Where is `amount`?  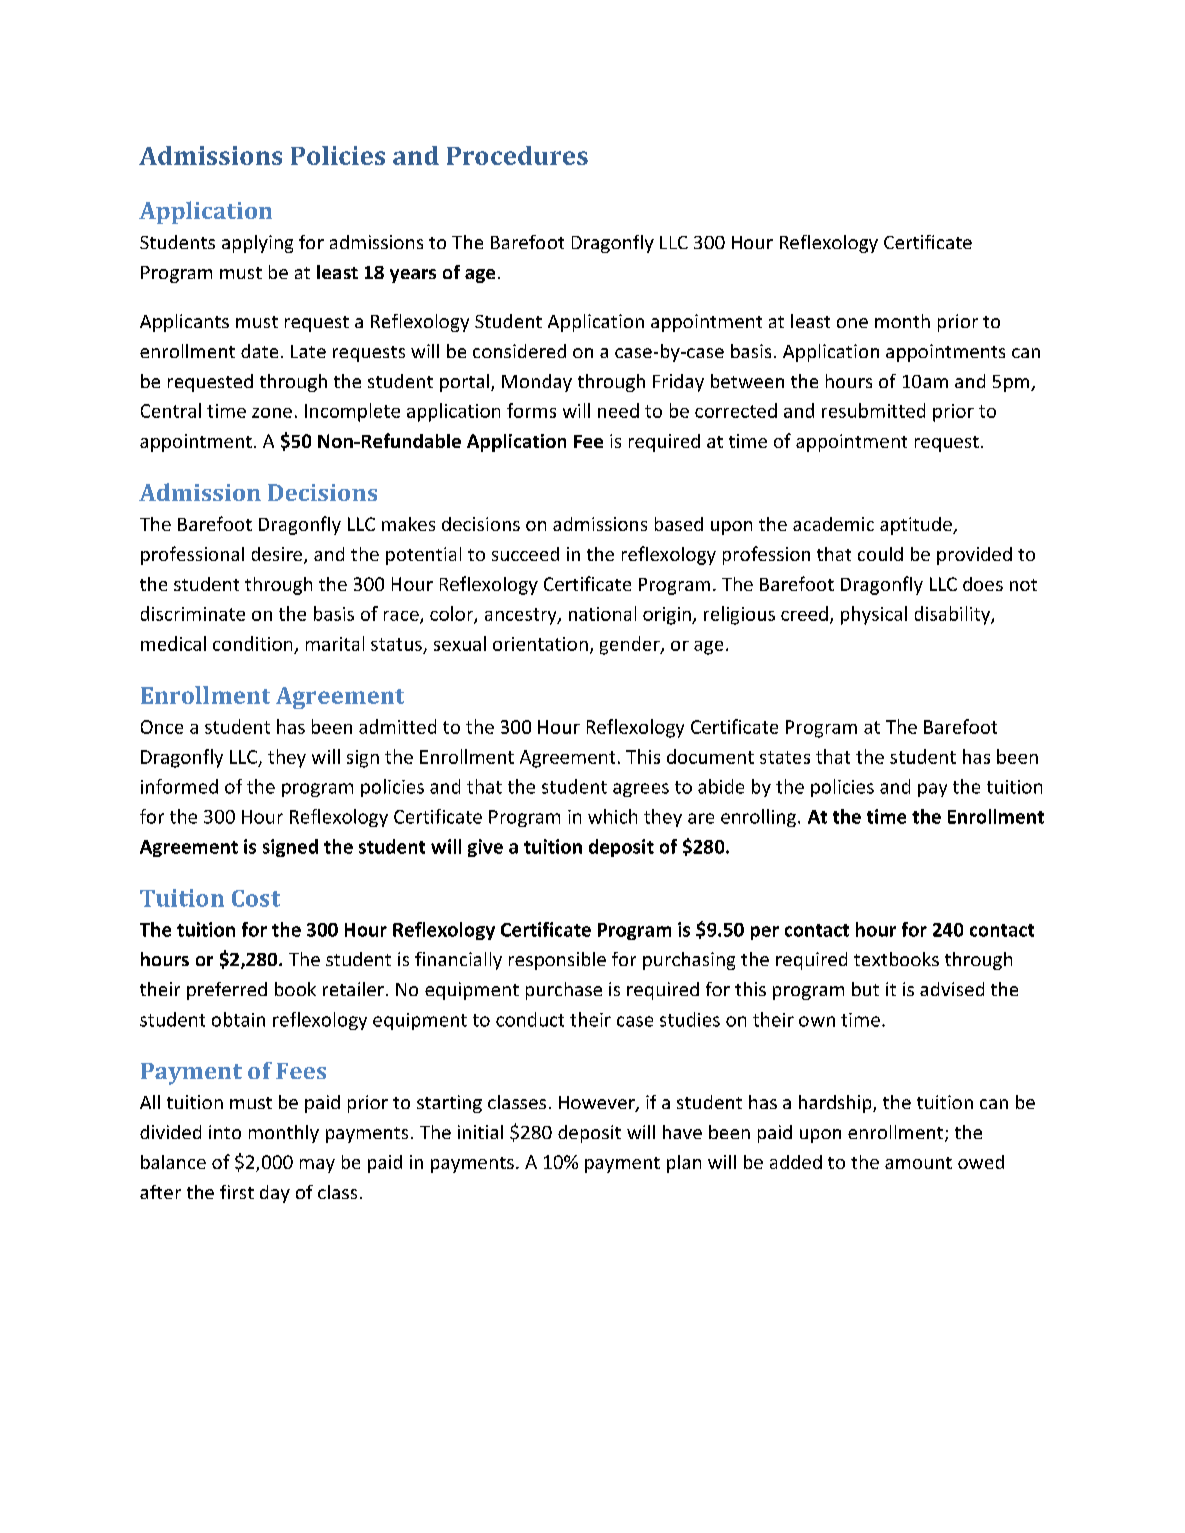 amount is located at coordinates (918, 1163).
